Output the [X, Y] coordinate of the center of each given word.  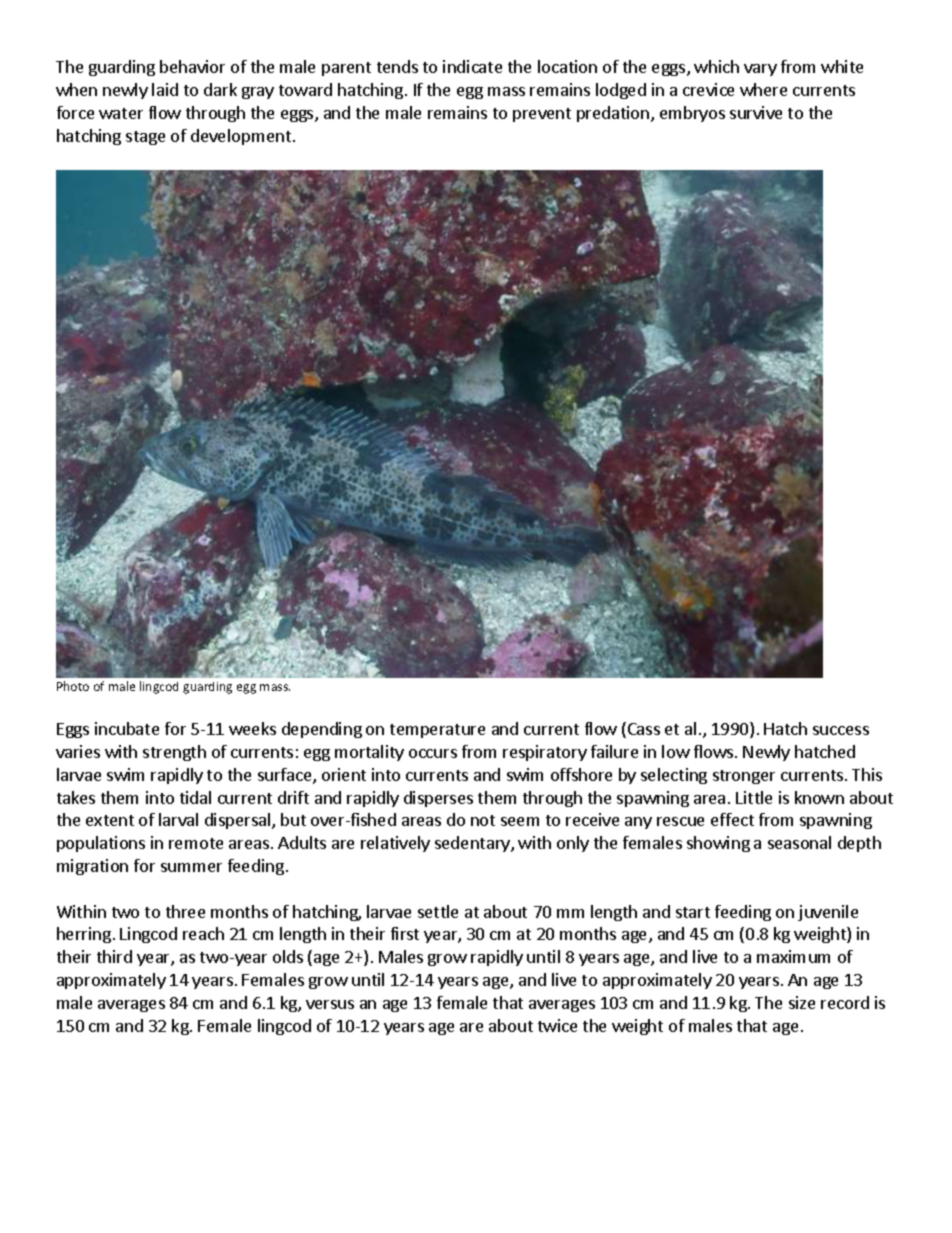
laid [165, 89]
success [841, 730]
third [114, 956]
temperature [437, 731]
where [763, 89]
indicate [472, 66]
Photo [73, 686]
